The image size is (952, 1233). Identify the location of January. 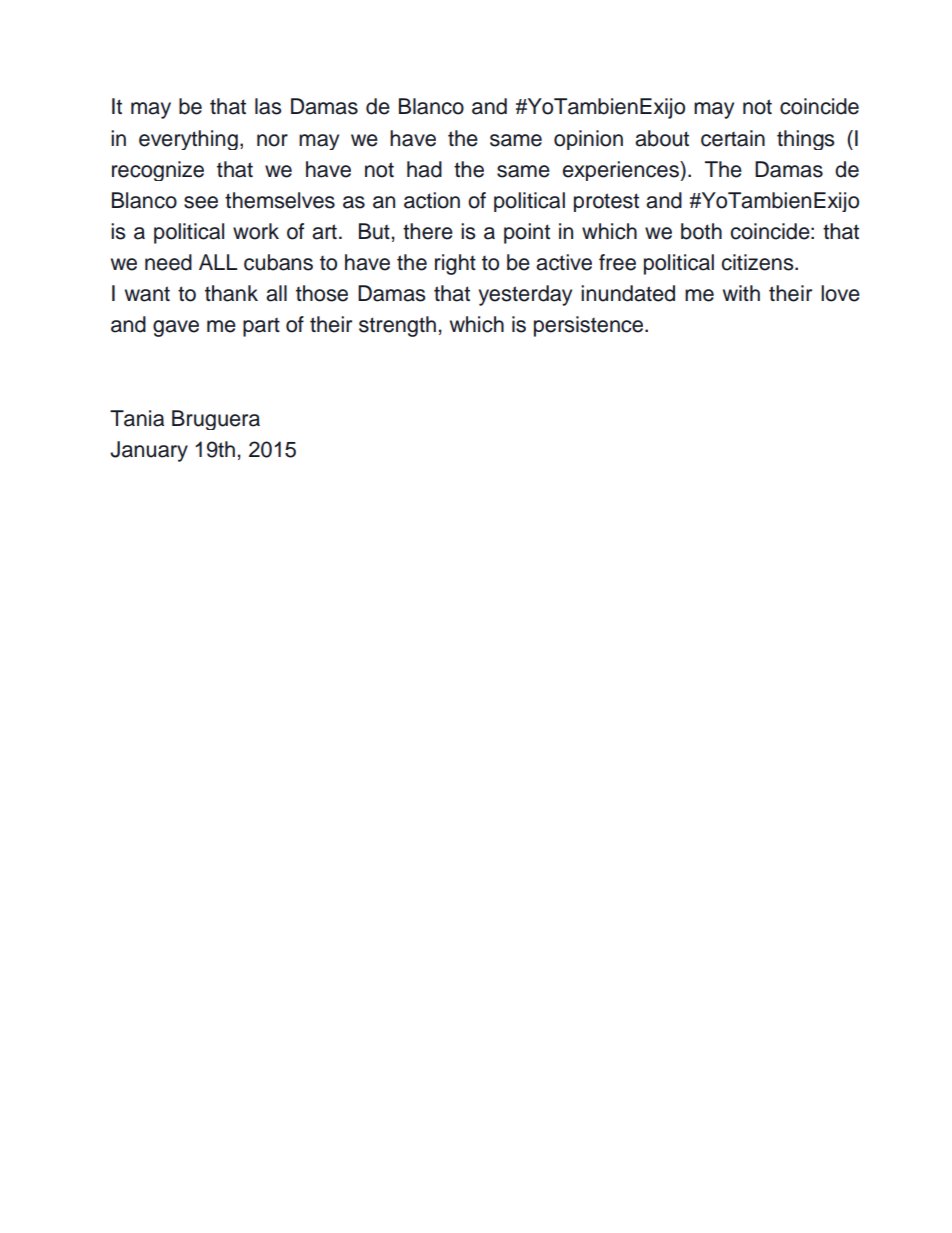
(149, 451).
